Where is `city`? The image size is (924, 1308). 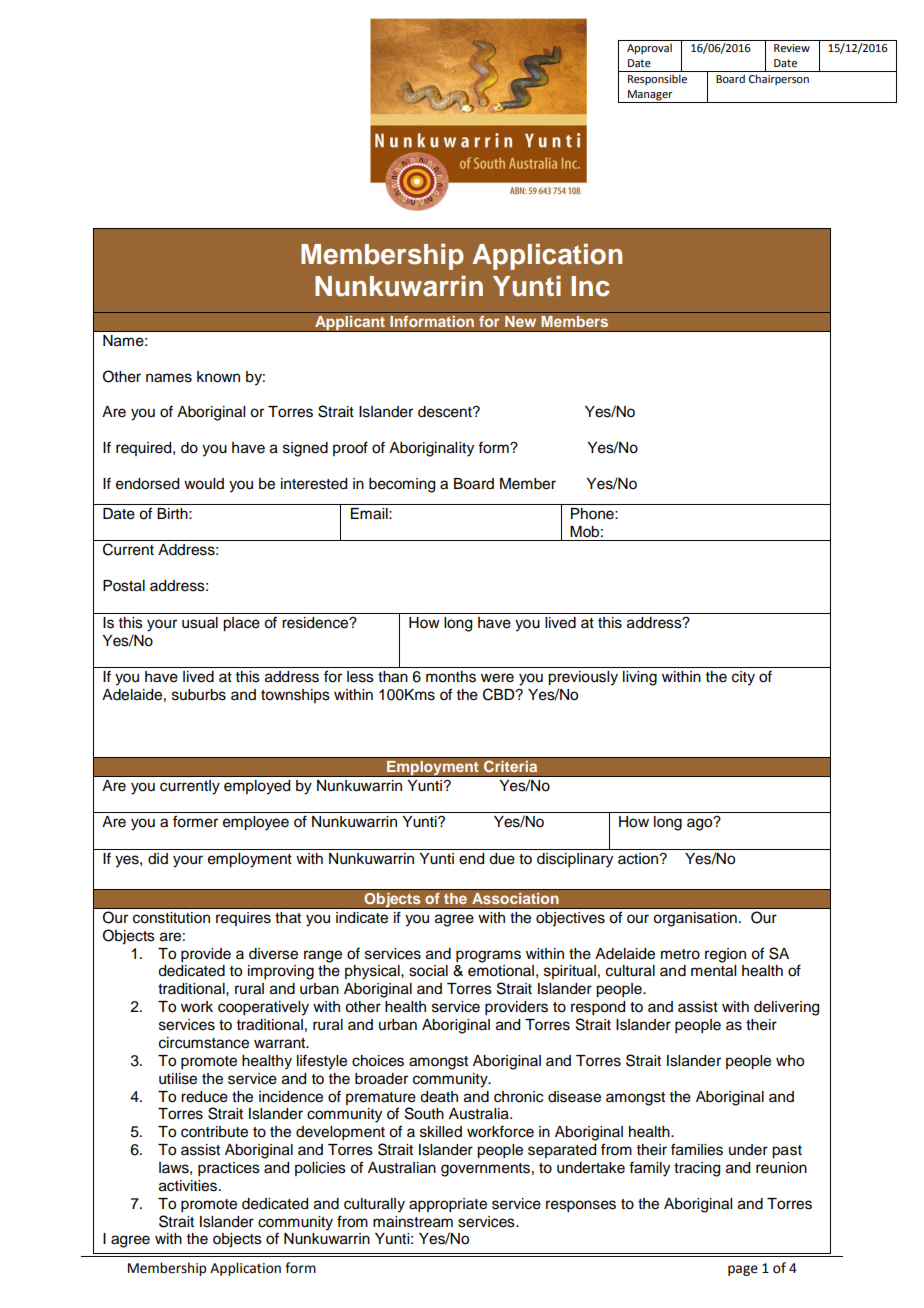
city is located at coordinates (743, 678).
